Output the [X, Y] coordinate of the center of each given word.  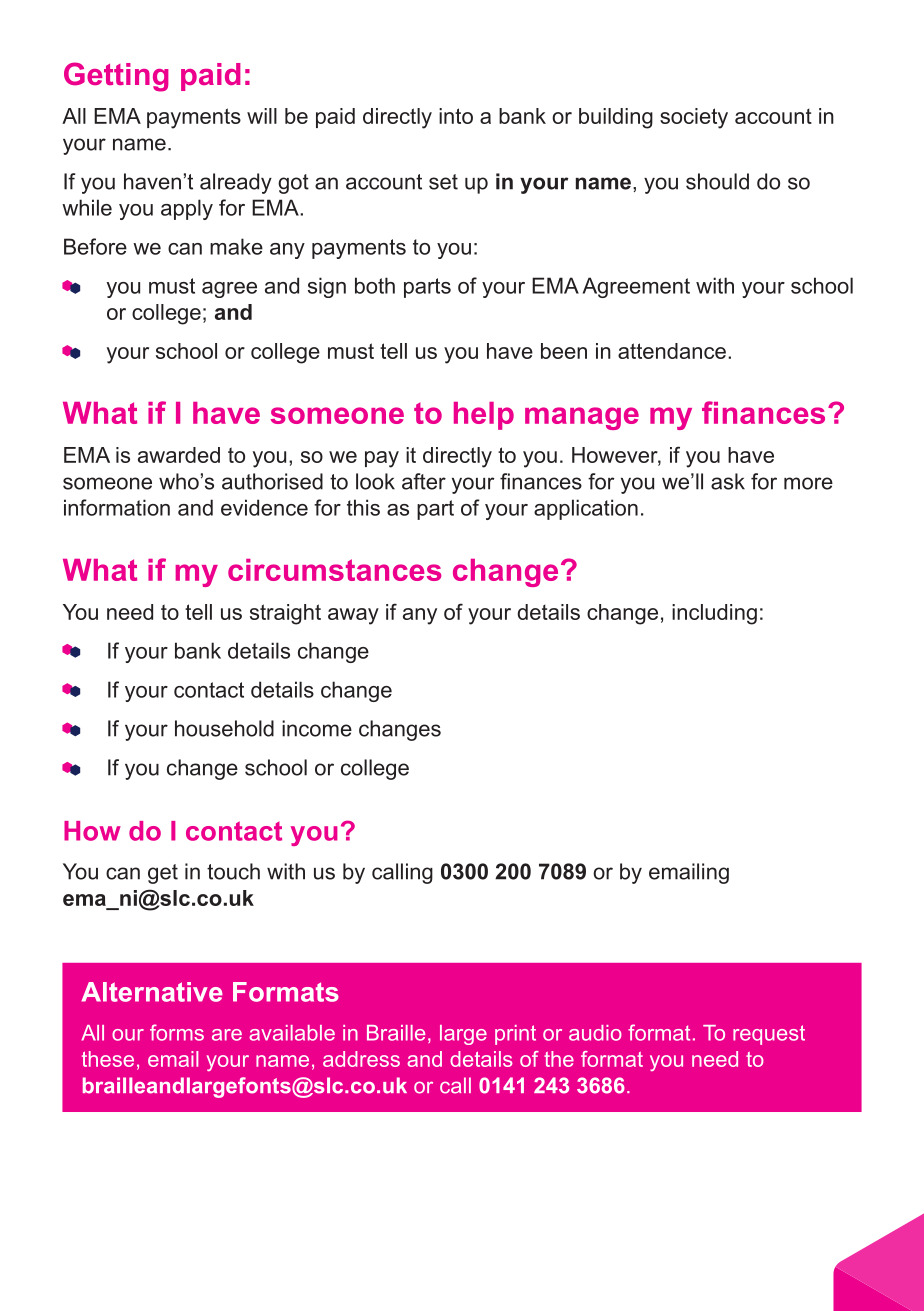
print [515, 1035]
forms [177, 1032]
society [694, 118]
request [769, 1035]
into [456, 116]
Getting [116, 77]
